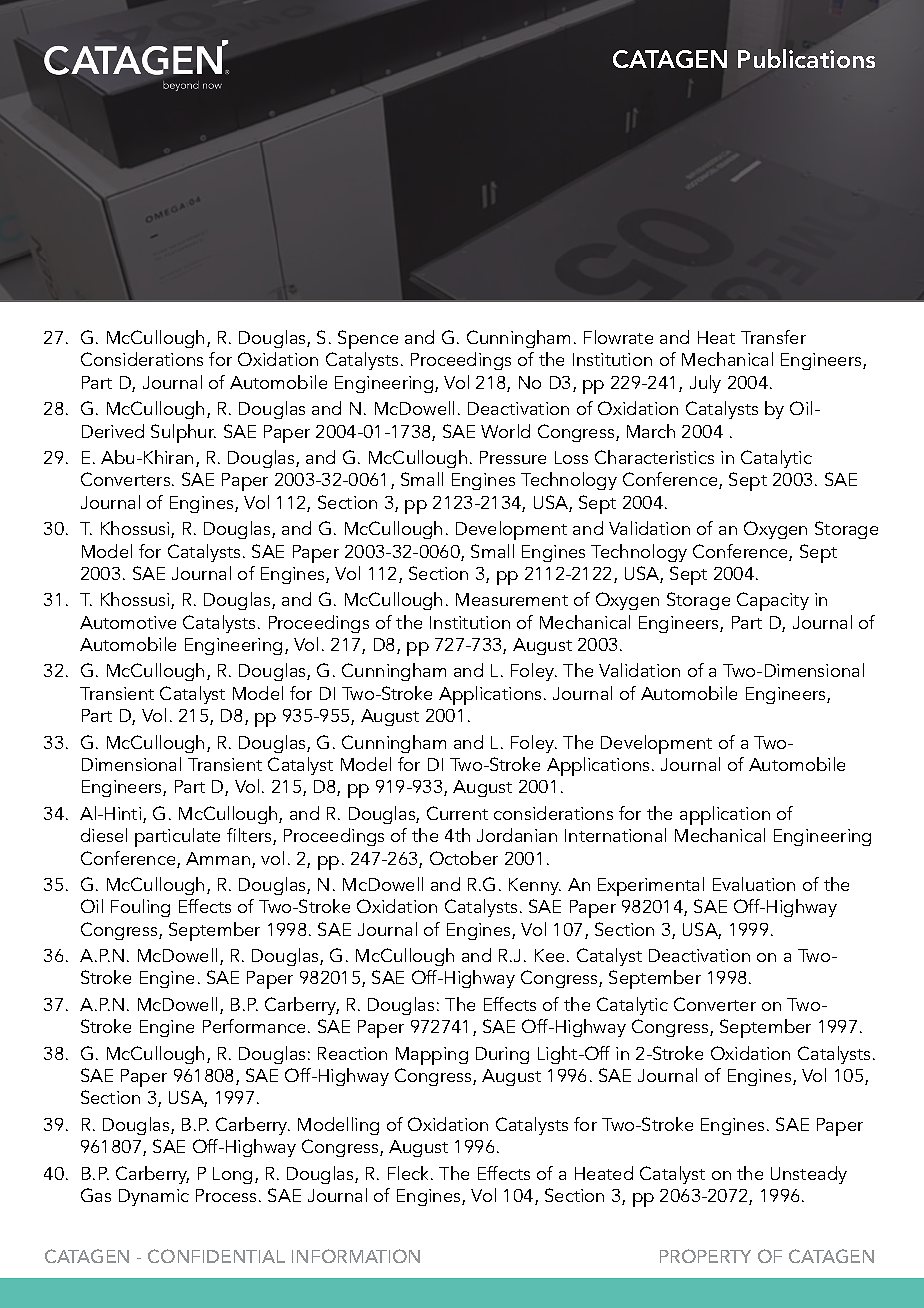 This screenshot has width=924, height=1308. I want to click on Transfer, so click(773, 337).
